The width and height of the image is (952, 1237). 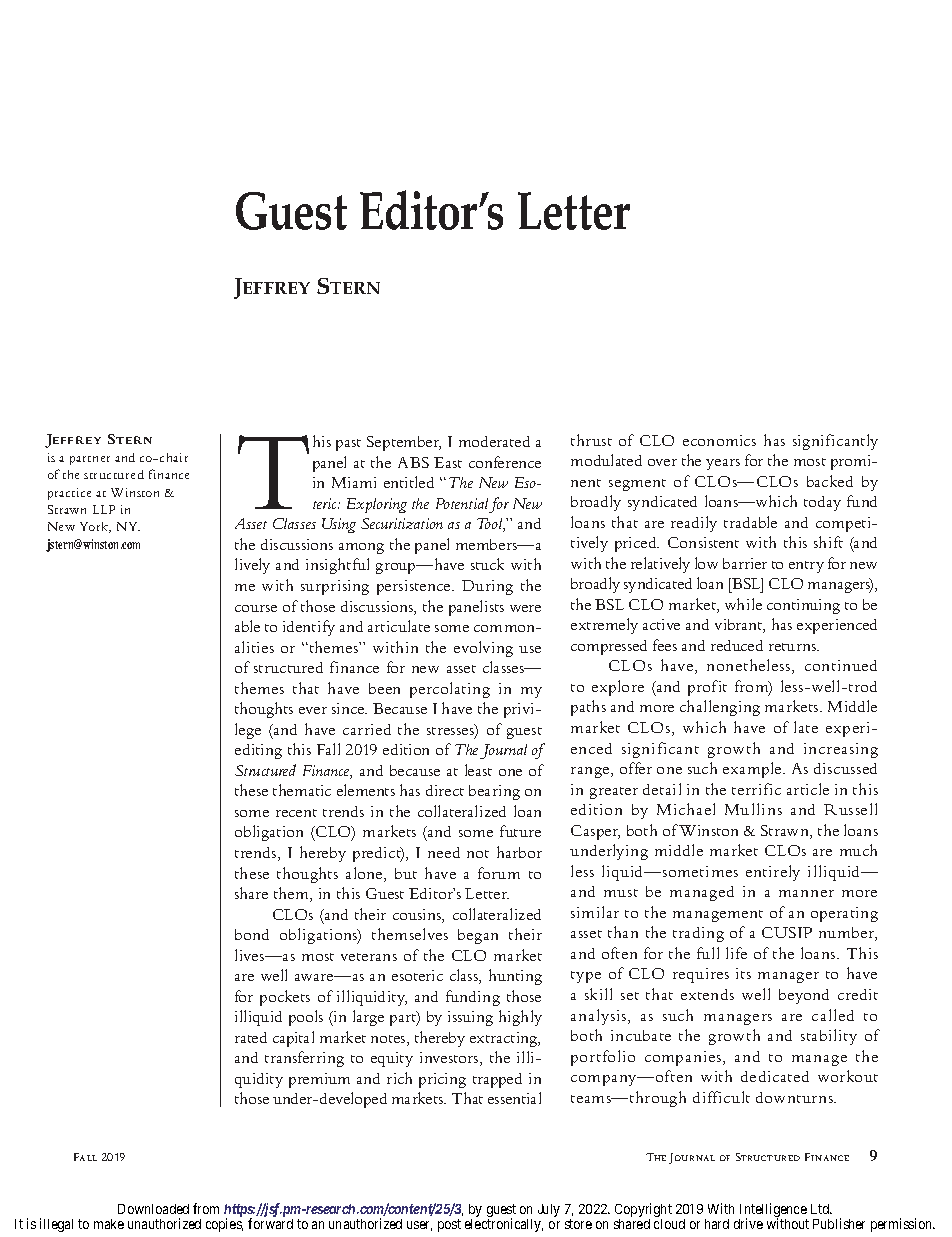 I want to click on issuing, so click(x=470, y=1018).
